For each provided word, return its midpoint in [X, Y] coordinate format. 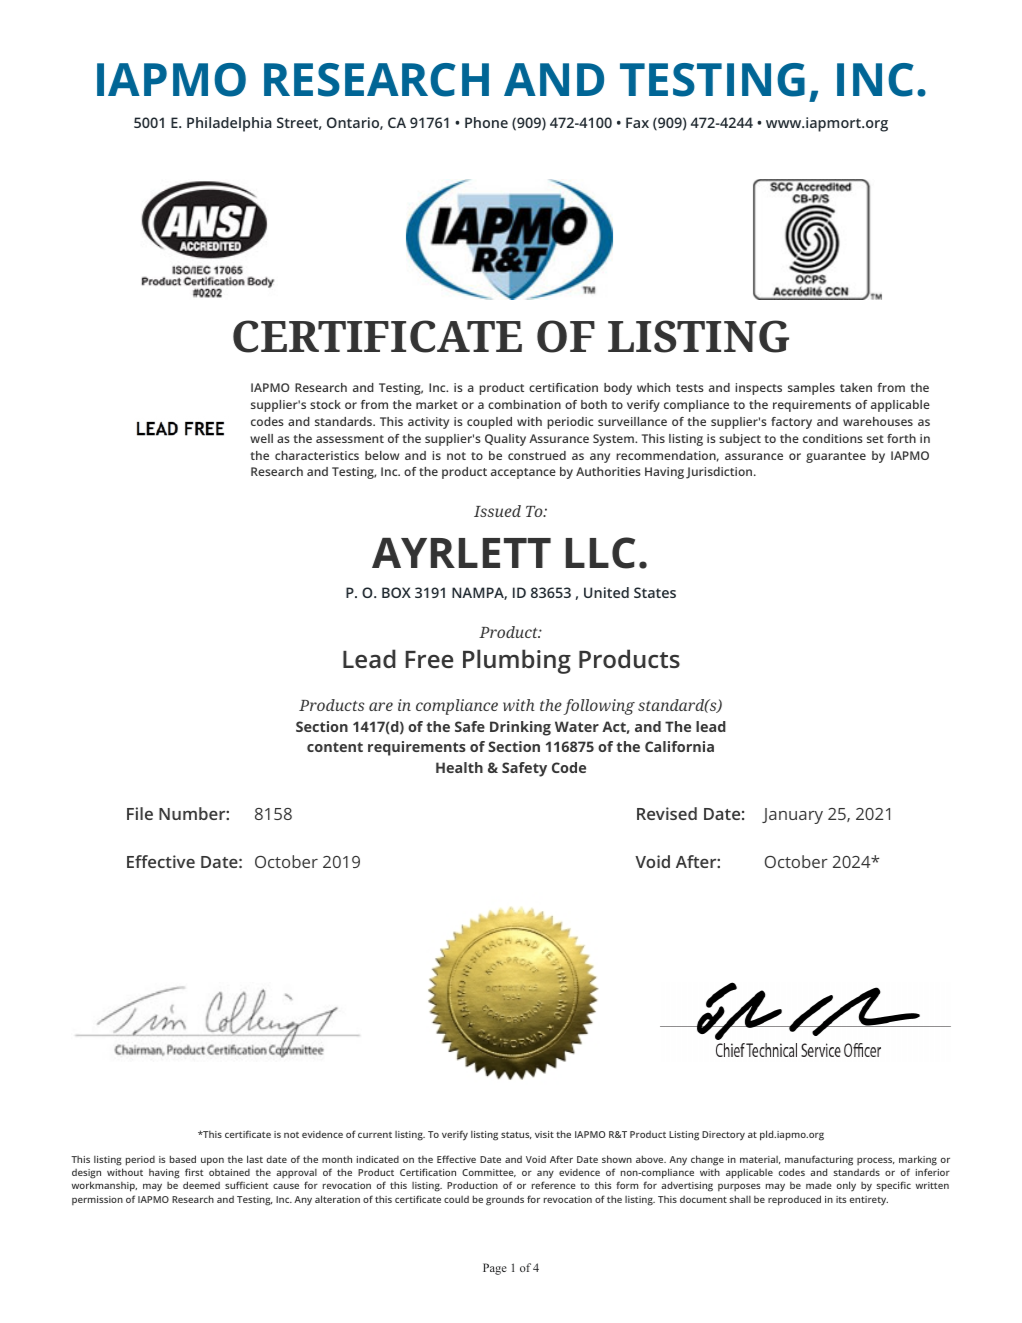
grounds [505, 1200]
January [792, 816]
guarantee [836, 457]
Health [459, 767]
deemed [201, 1185]
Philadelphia [229, 124]
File [140, 813]
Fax [637, 122]
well [261, 438]
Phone [486, 122]
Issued [497, 511]
